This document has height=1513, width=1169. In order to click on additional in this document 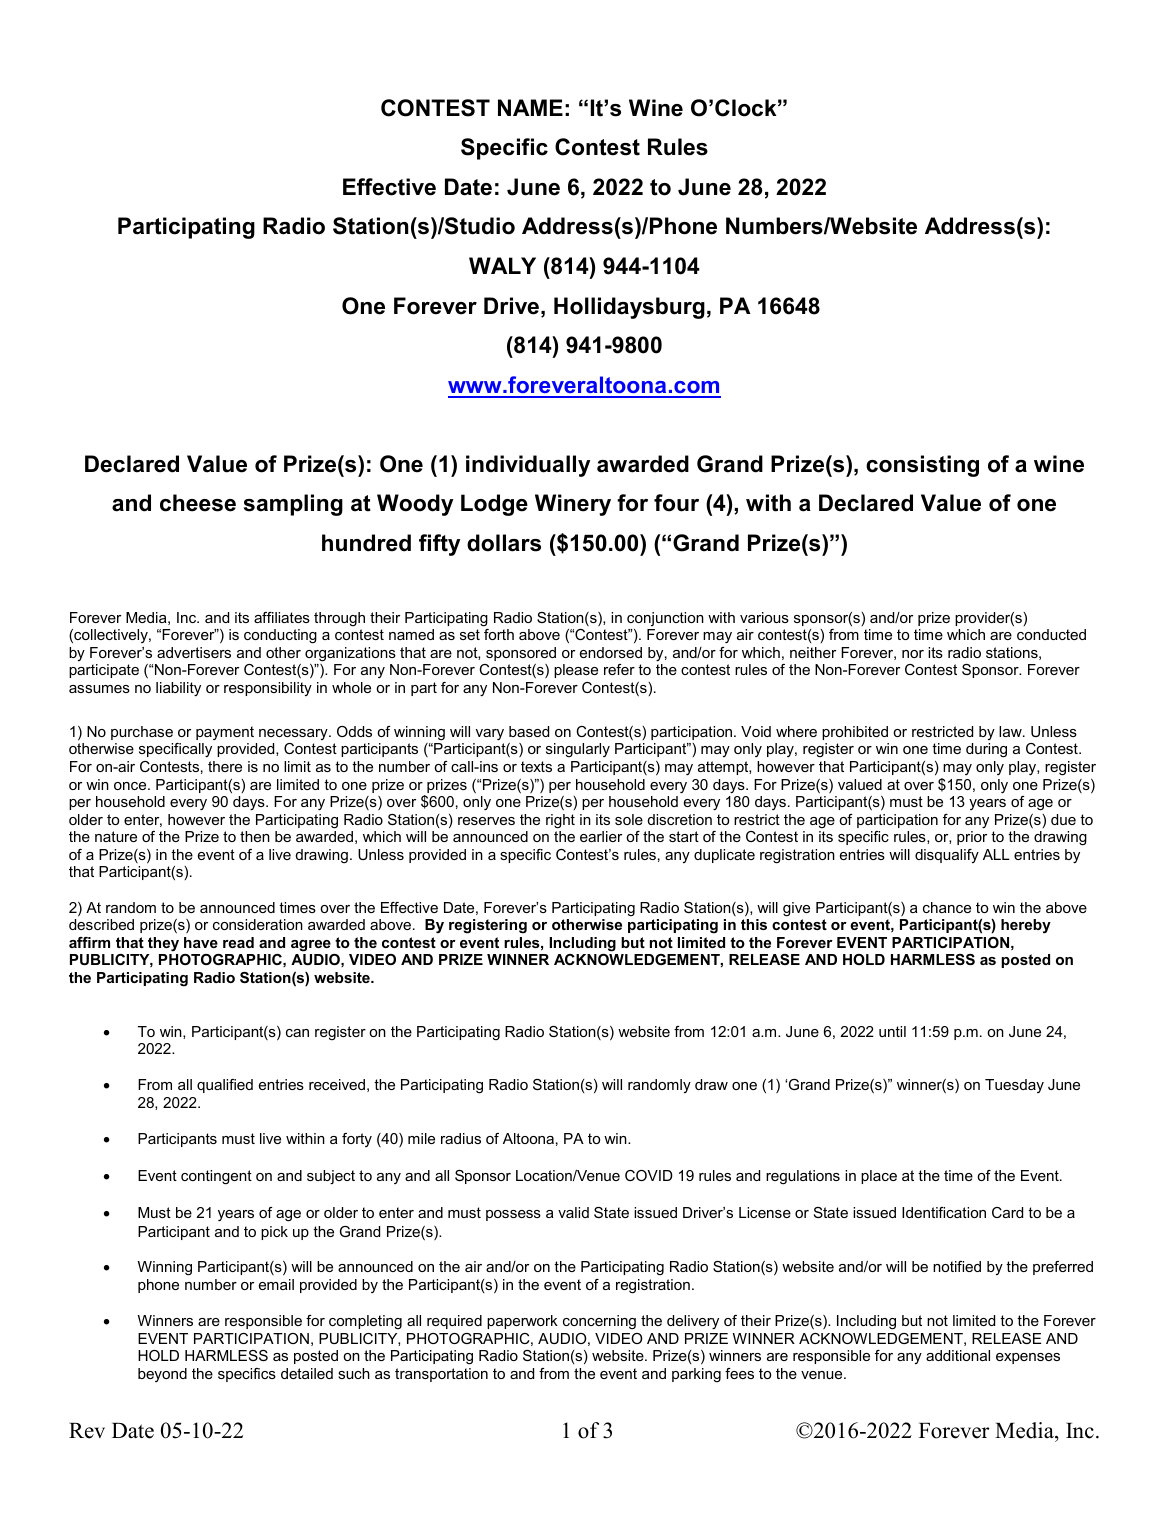, I will do `click(958, 1355)`.
